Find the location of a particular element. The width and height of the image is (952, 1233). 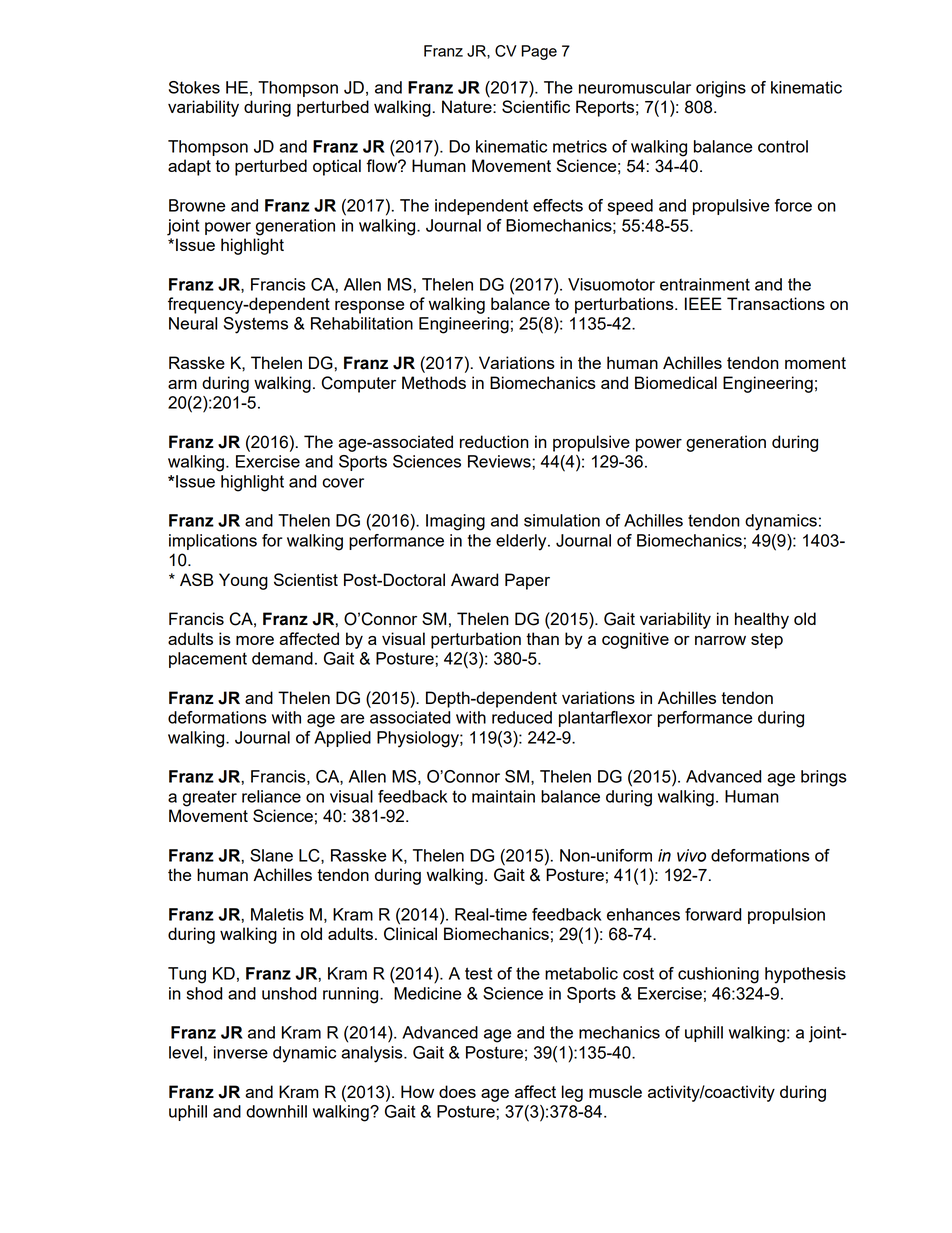

downhill is located at coordinates (276, 1111).
